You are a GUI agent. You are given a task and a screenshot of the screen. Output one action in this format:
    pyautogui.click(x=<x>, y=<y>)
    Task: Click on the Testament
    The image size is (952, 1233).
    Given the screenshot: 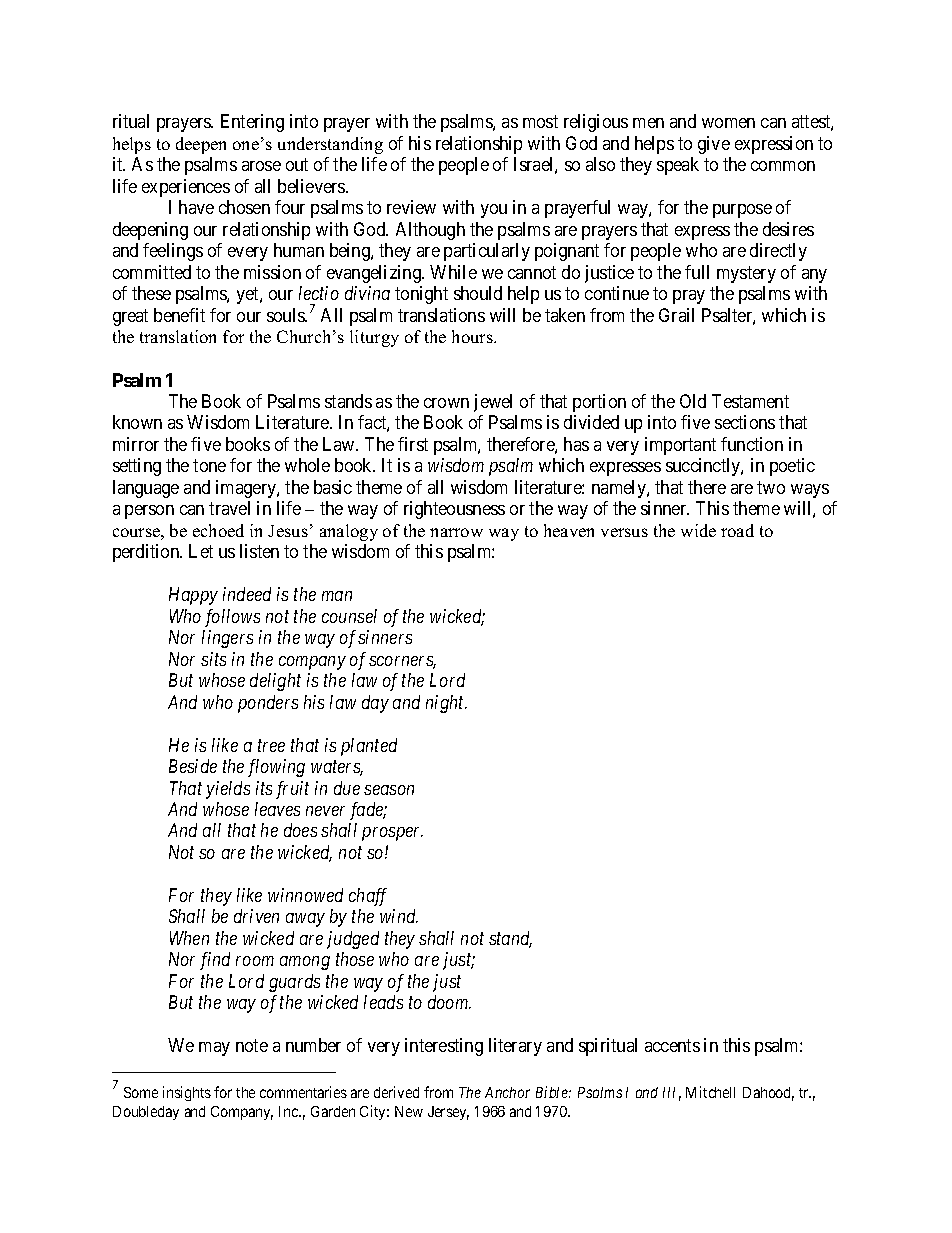 What is the action you would take?
    pyautogui.click(x=750, y=401)
